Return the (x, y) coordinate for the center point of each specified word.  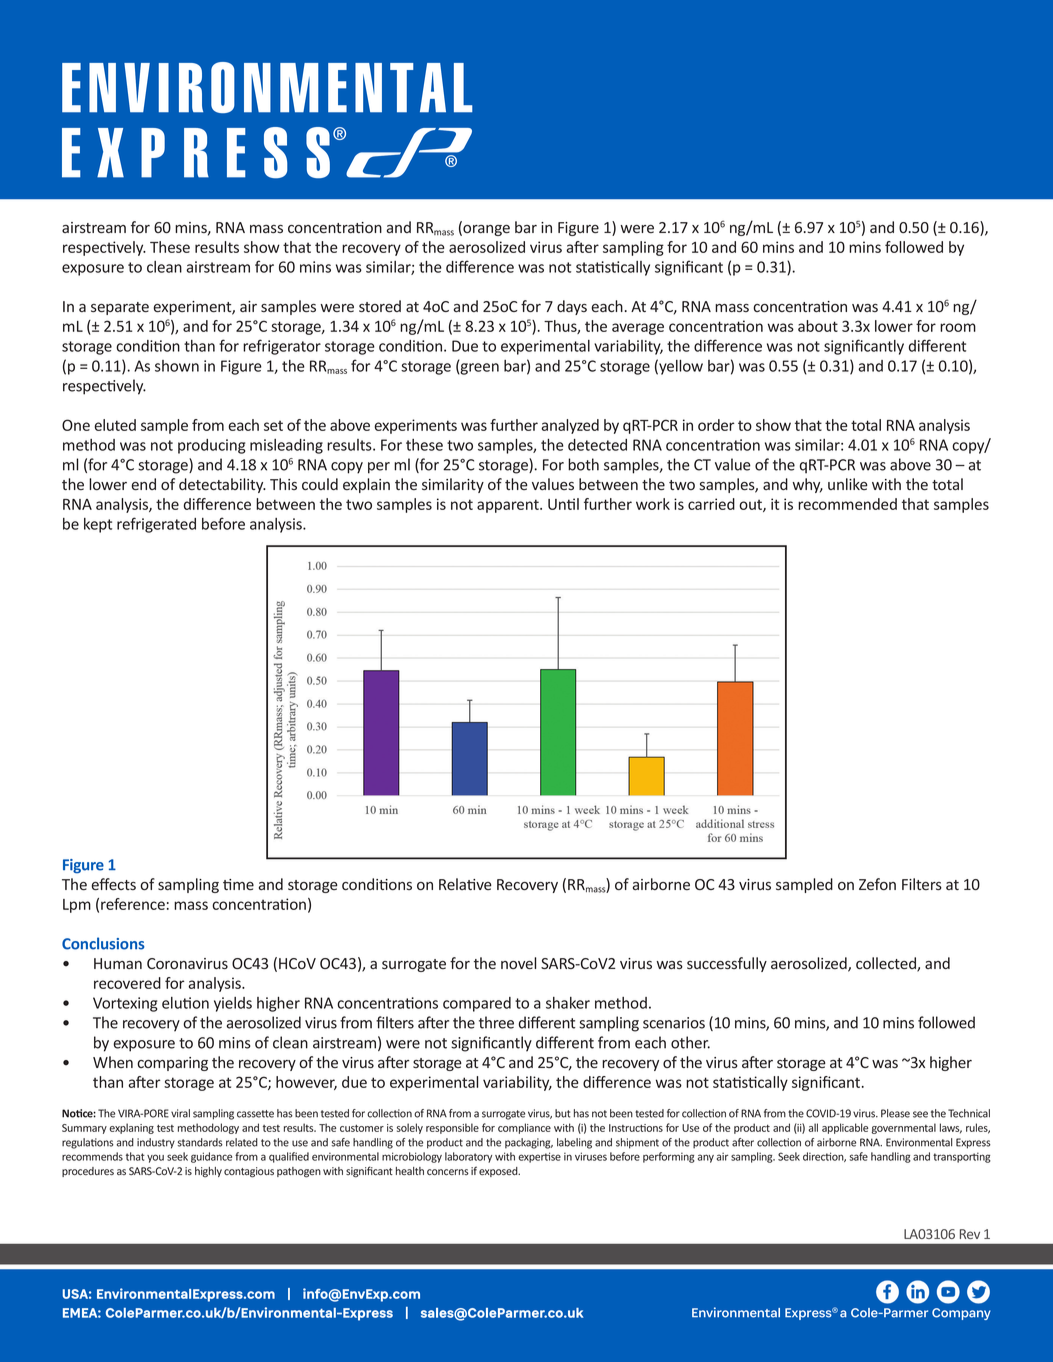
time (238, 884)
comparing (172, 1064)
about (818, 326)
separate (120, 308)
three (496, 1022)
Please (895, 1113)
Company (961, 1314)
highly (208, 1172)
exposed (499, 1172)
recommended (847, 504)
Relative (465, 884)
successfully (727, 964)
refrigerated (156, 525)
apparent (509, 506)
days (572, 307)
